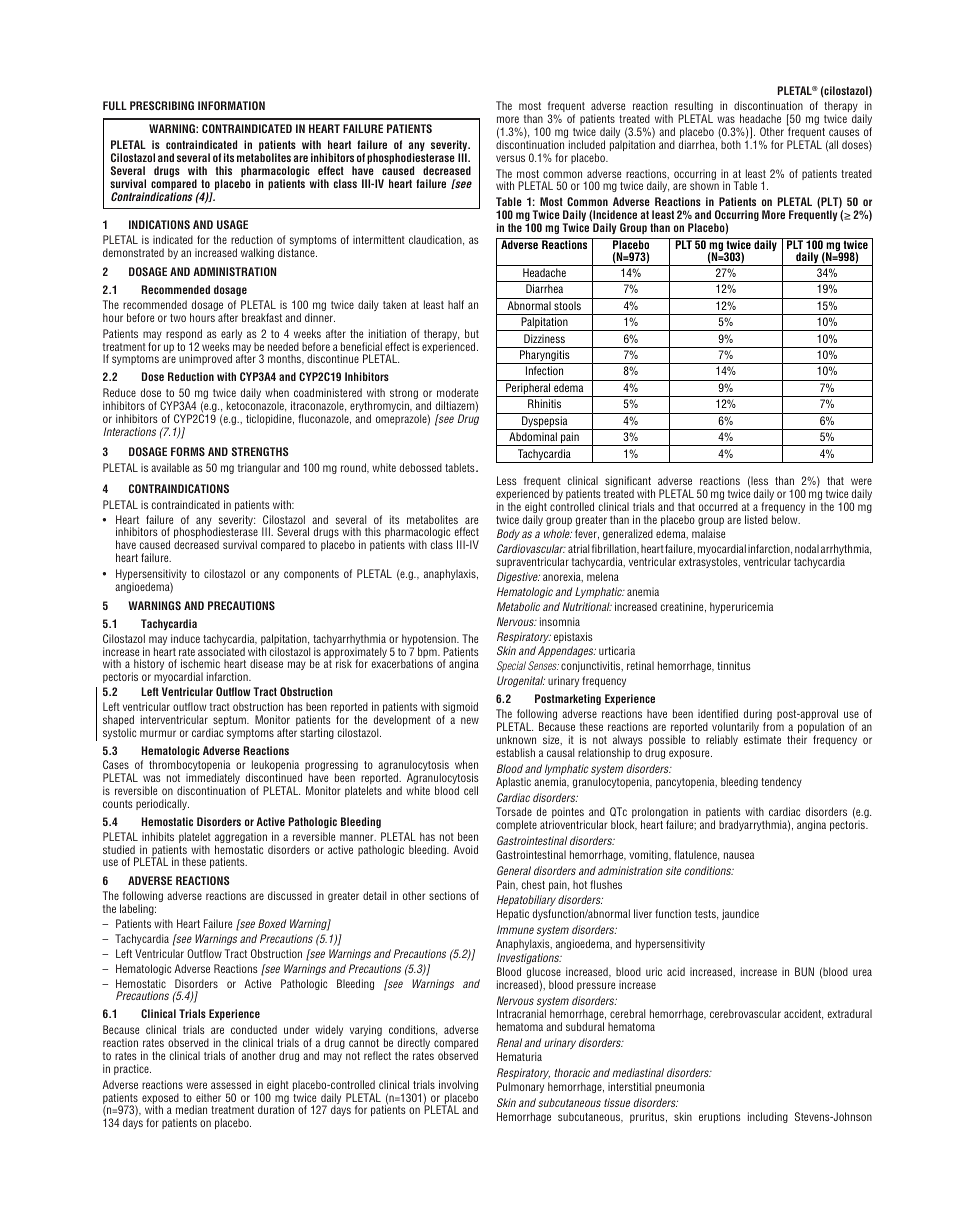  Describe the element at coordinates (188, 451) in the screenshot. I see `FORMS` at that location.
